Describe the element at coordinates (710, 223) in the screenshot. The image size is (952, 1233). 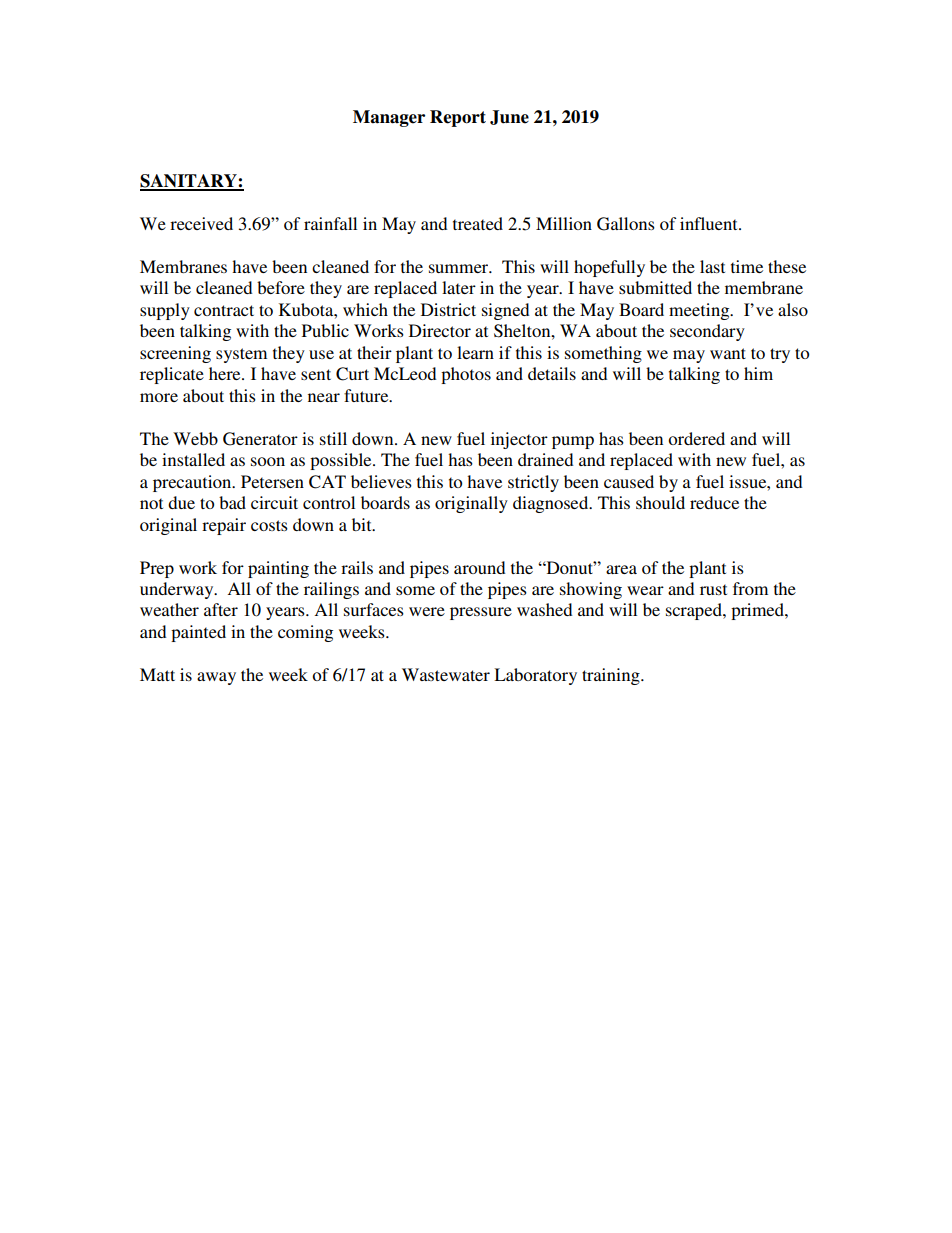
I see `influent` at that location.
